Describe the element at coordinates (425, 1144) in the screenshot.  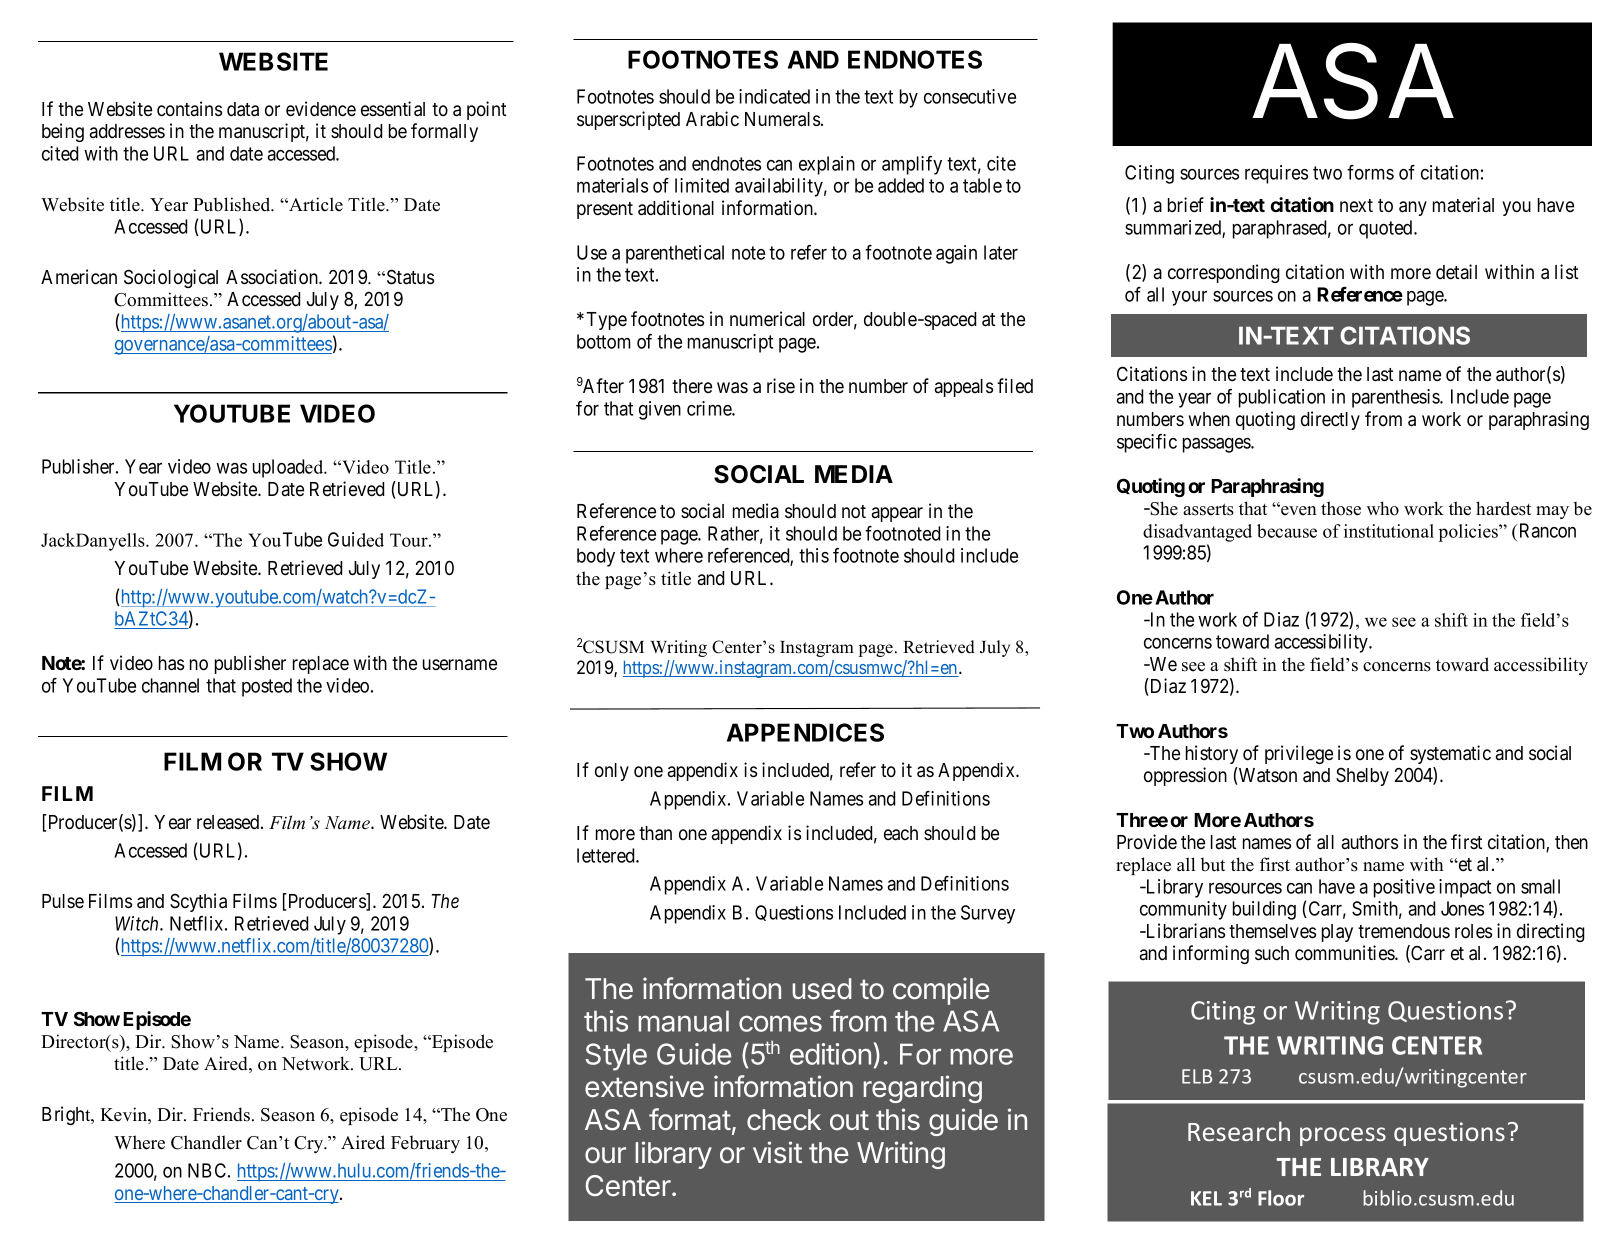
I see `February` at that location.
